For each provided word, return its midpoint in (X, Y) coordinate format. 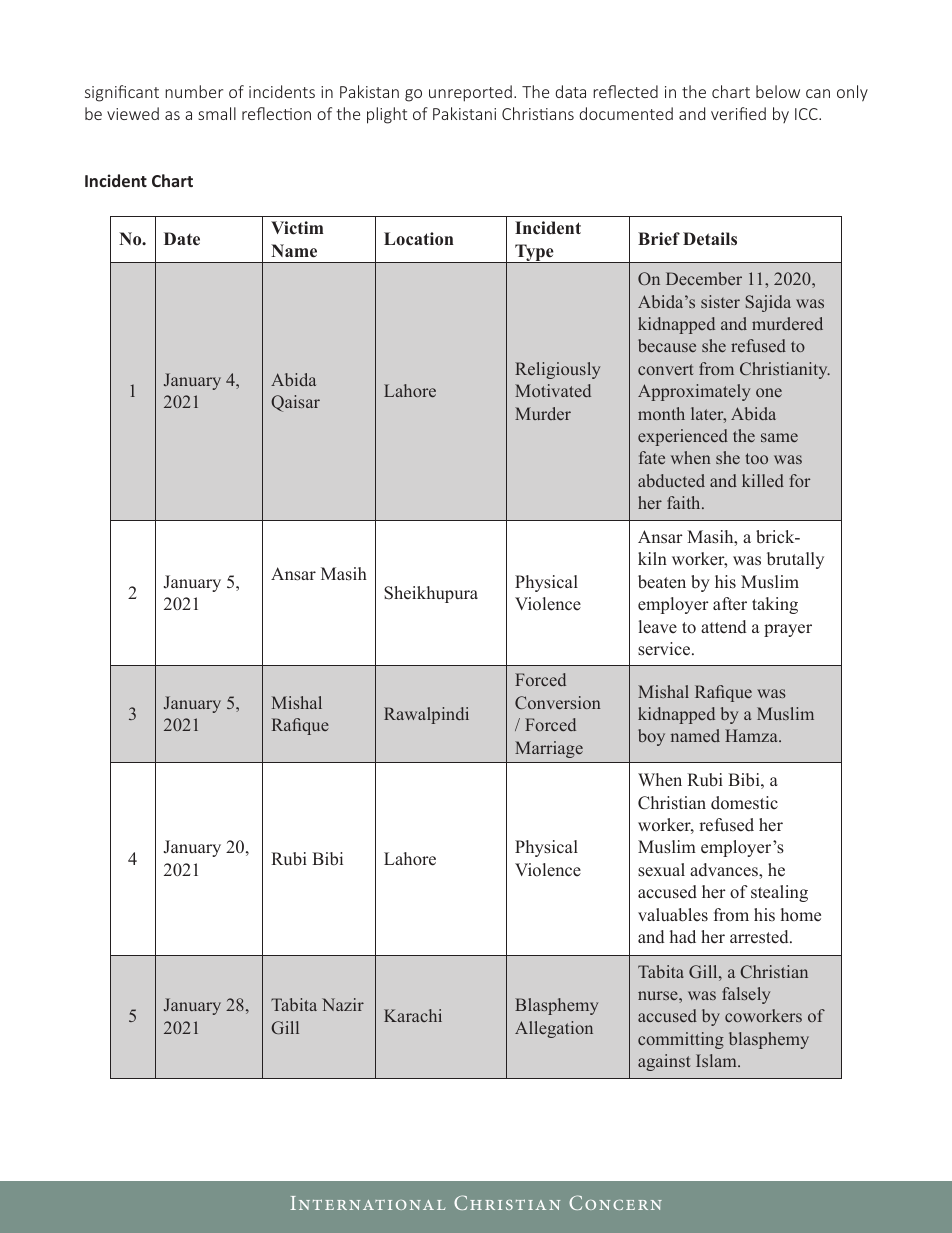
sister (720, 301)
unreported (470, 93)
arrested (760, 937)
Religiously (557, 370)
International (367, 1203)
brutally (795, 560)
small (217, 113)
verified (738, 113)
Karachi (413, 1015)
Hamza (752, 735)
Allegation (554, 1029)
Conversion (558, 702)
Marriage (549, 749)
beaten (662, 582)
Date (182, 239)
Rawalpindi (426, 715)
